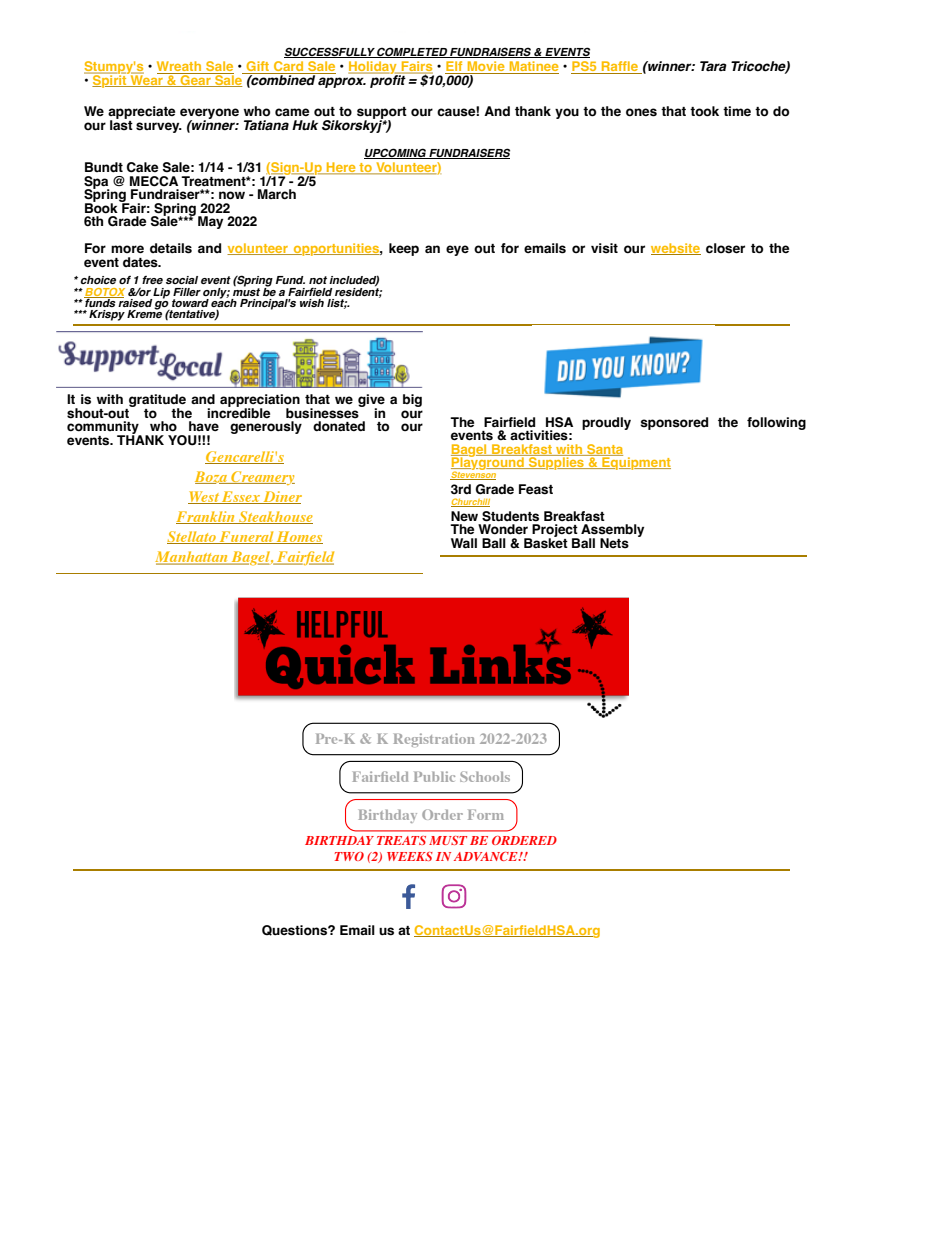  I want to click on COMPLETED, so click(412, 52).
